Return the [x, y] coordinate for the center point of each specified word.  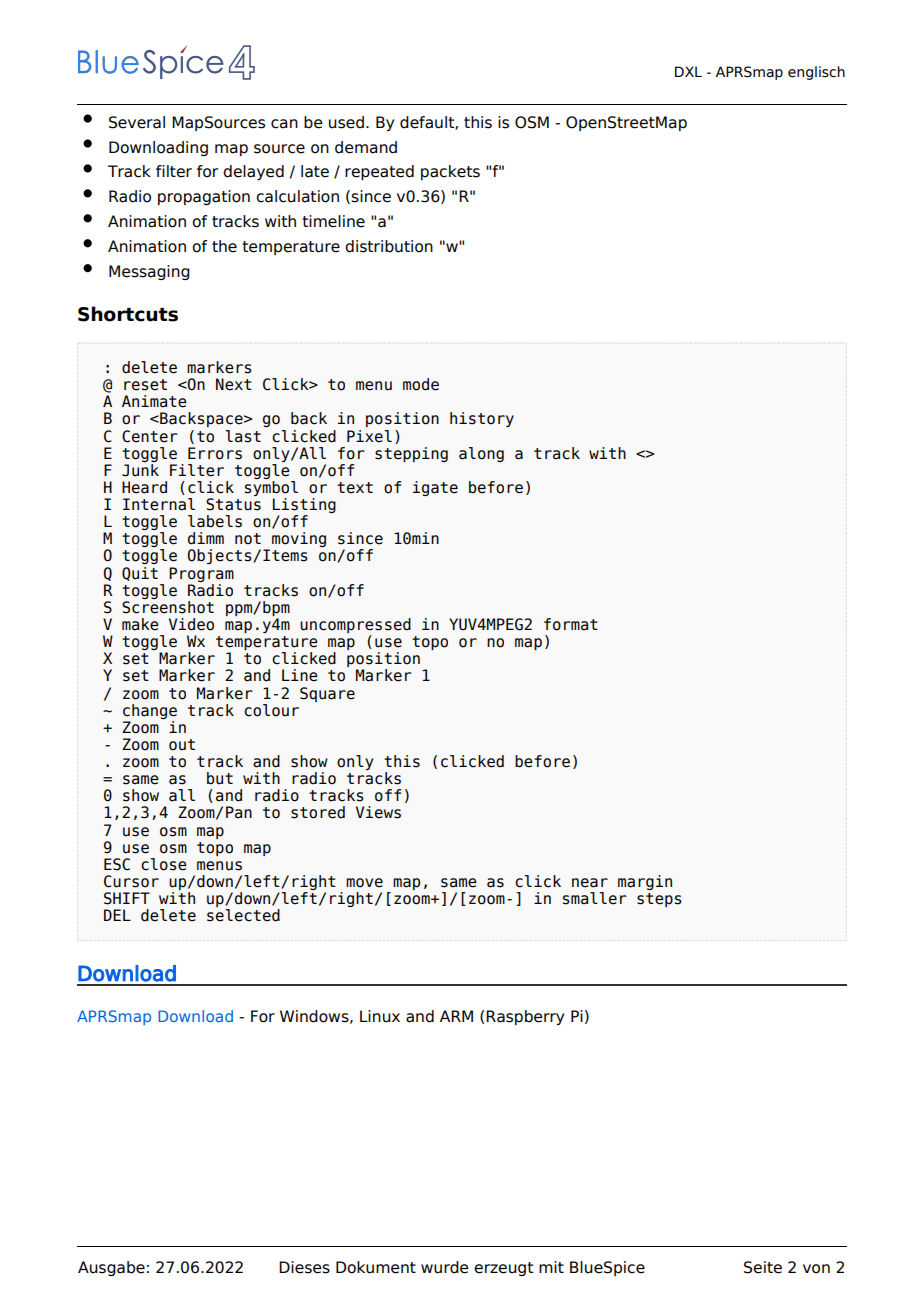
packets [450, 172]
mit [551, 1267]
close [164, 864]
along [481, 454]
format [571, 624]
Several [137, 122]
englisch [816, 73]
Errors [215, 453]
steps [659, 900]
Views [378, 812]
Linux [380, 1016]
